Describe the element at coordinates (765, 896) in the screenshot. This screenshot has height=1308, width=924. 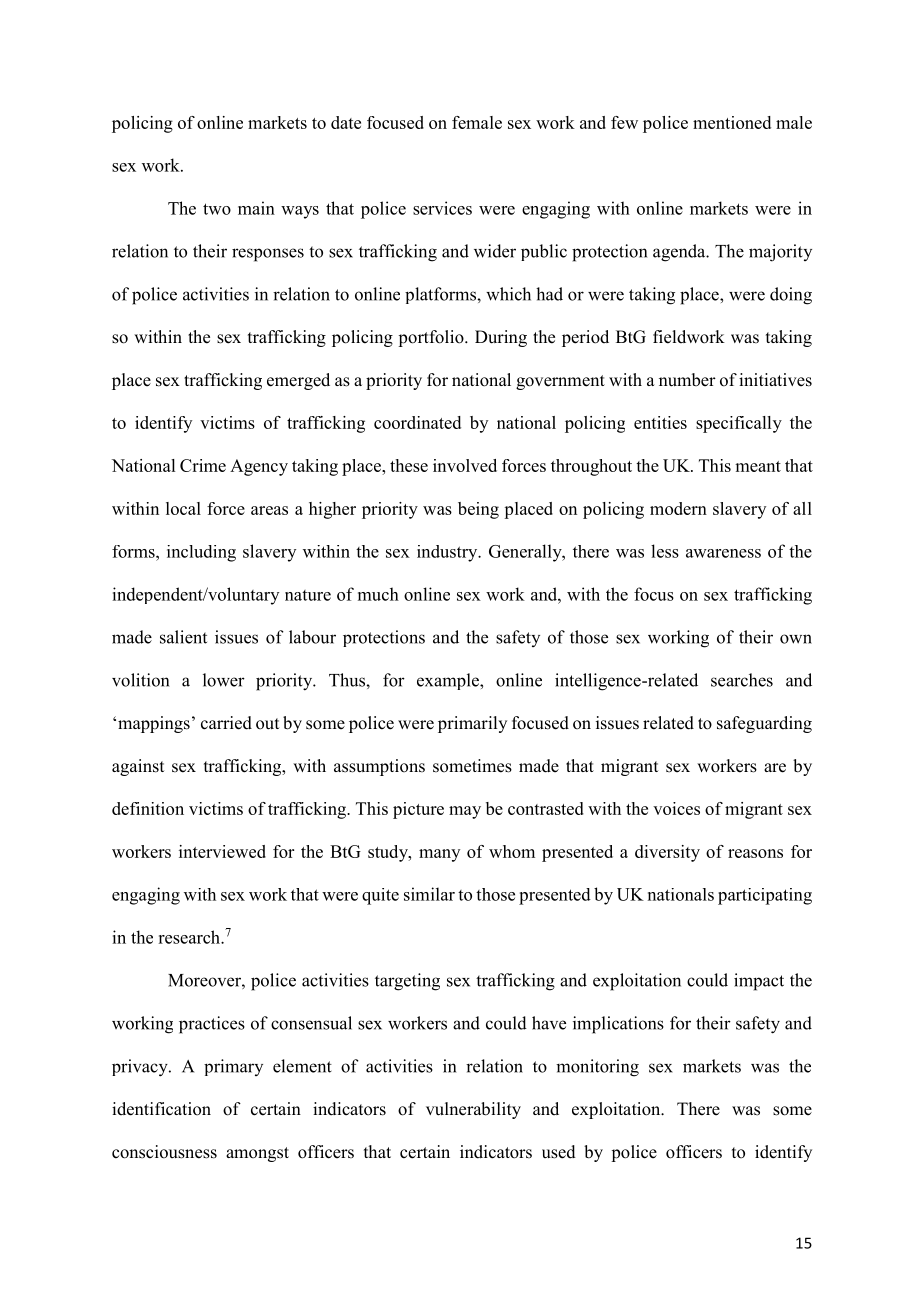
I see `participating` at that location.
